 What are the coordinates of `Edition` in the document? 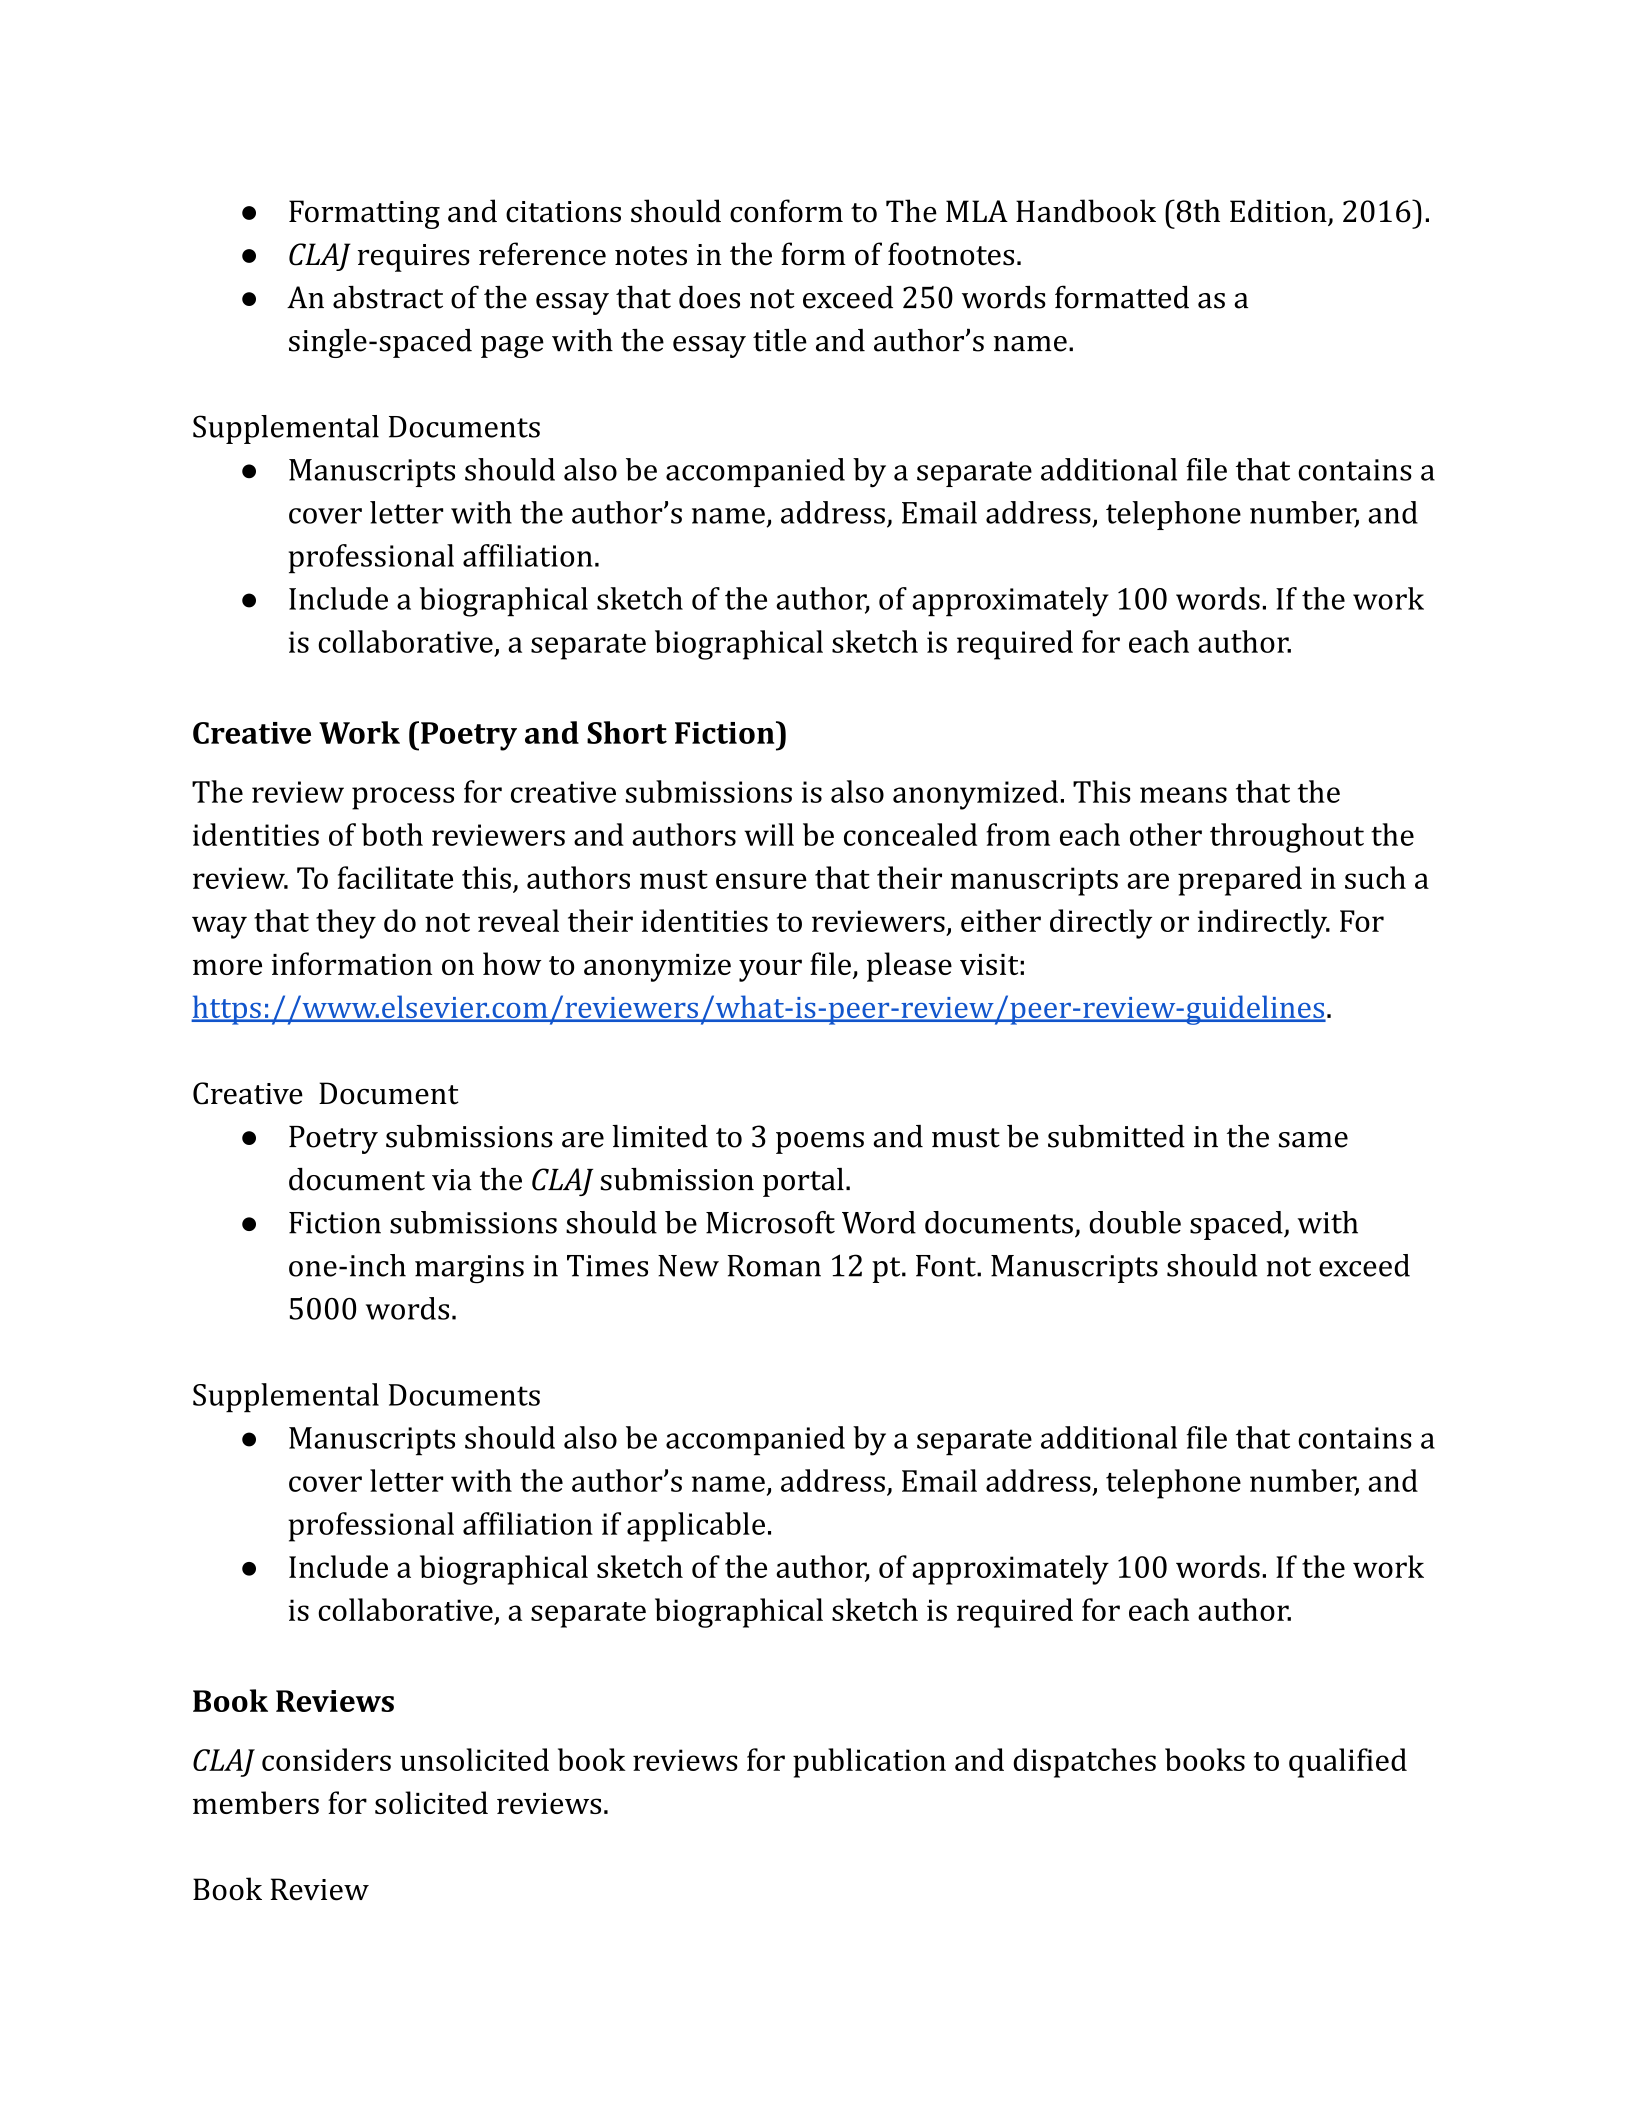 It's located at (1279, 212).
